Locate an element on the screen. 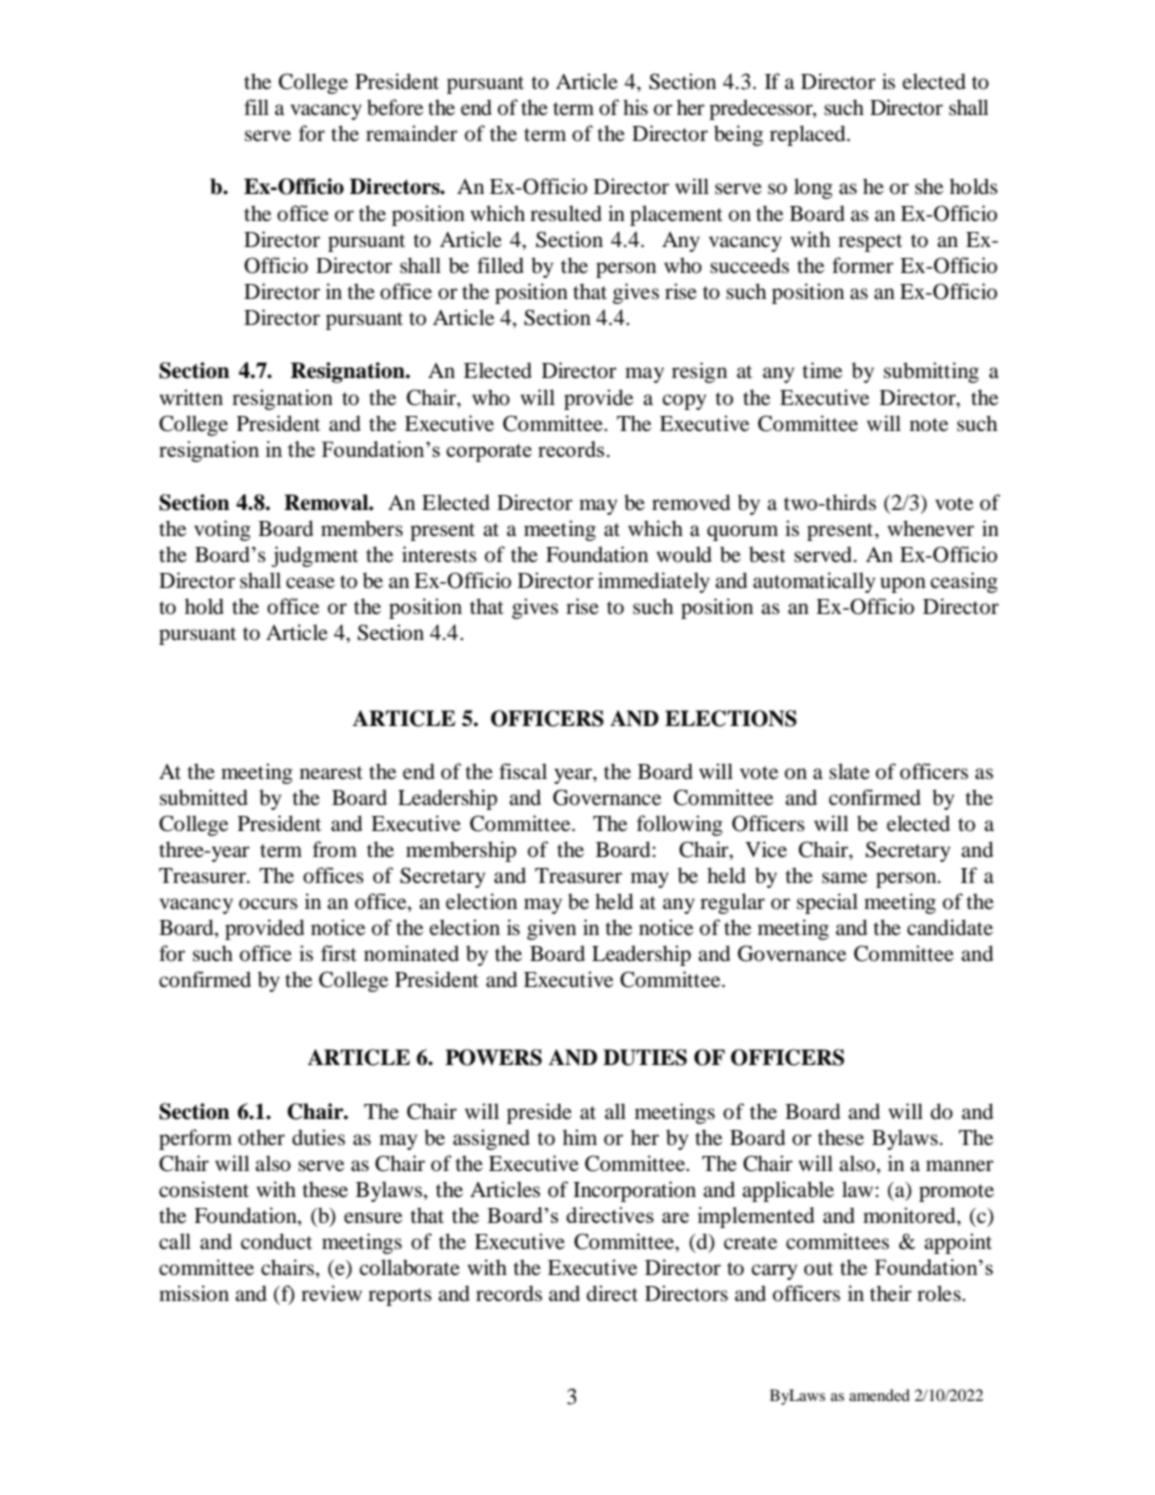  note is located at coordinates (929, 425).
